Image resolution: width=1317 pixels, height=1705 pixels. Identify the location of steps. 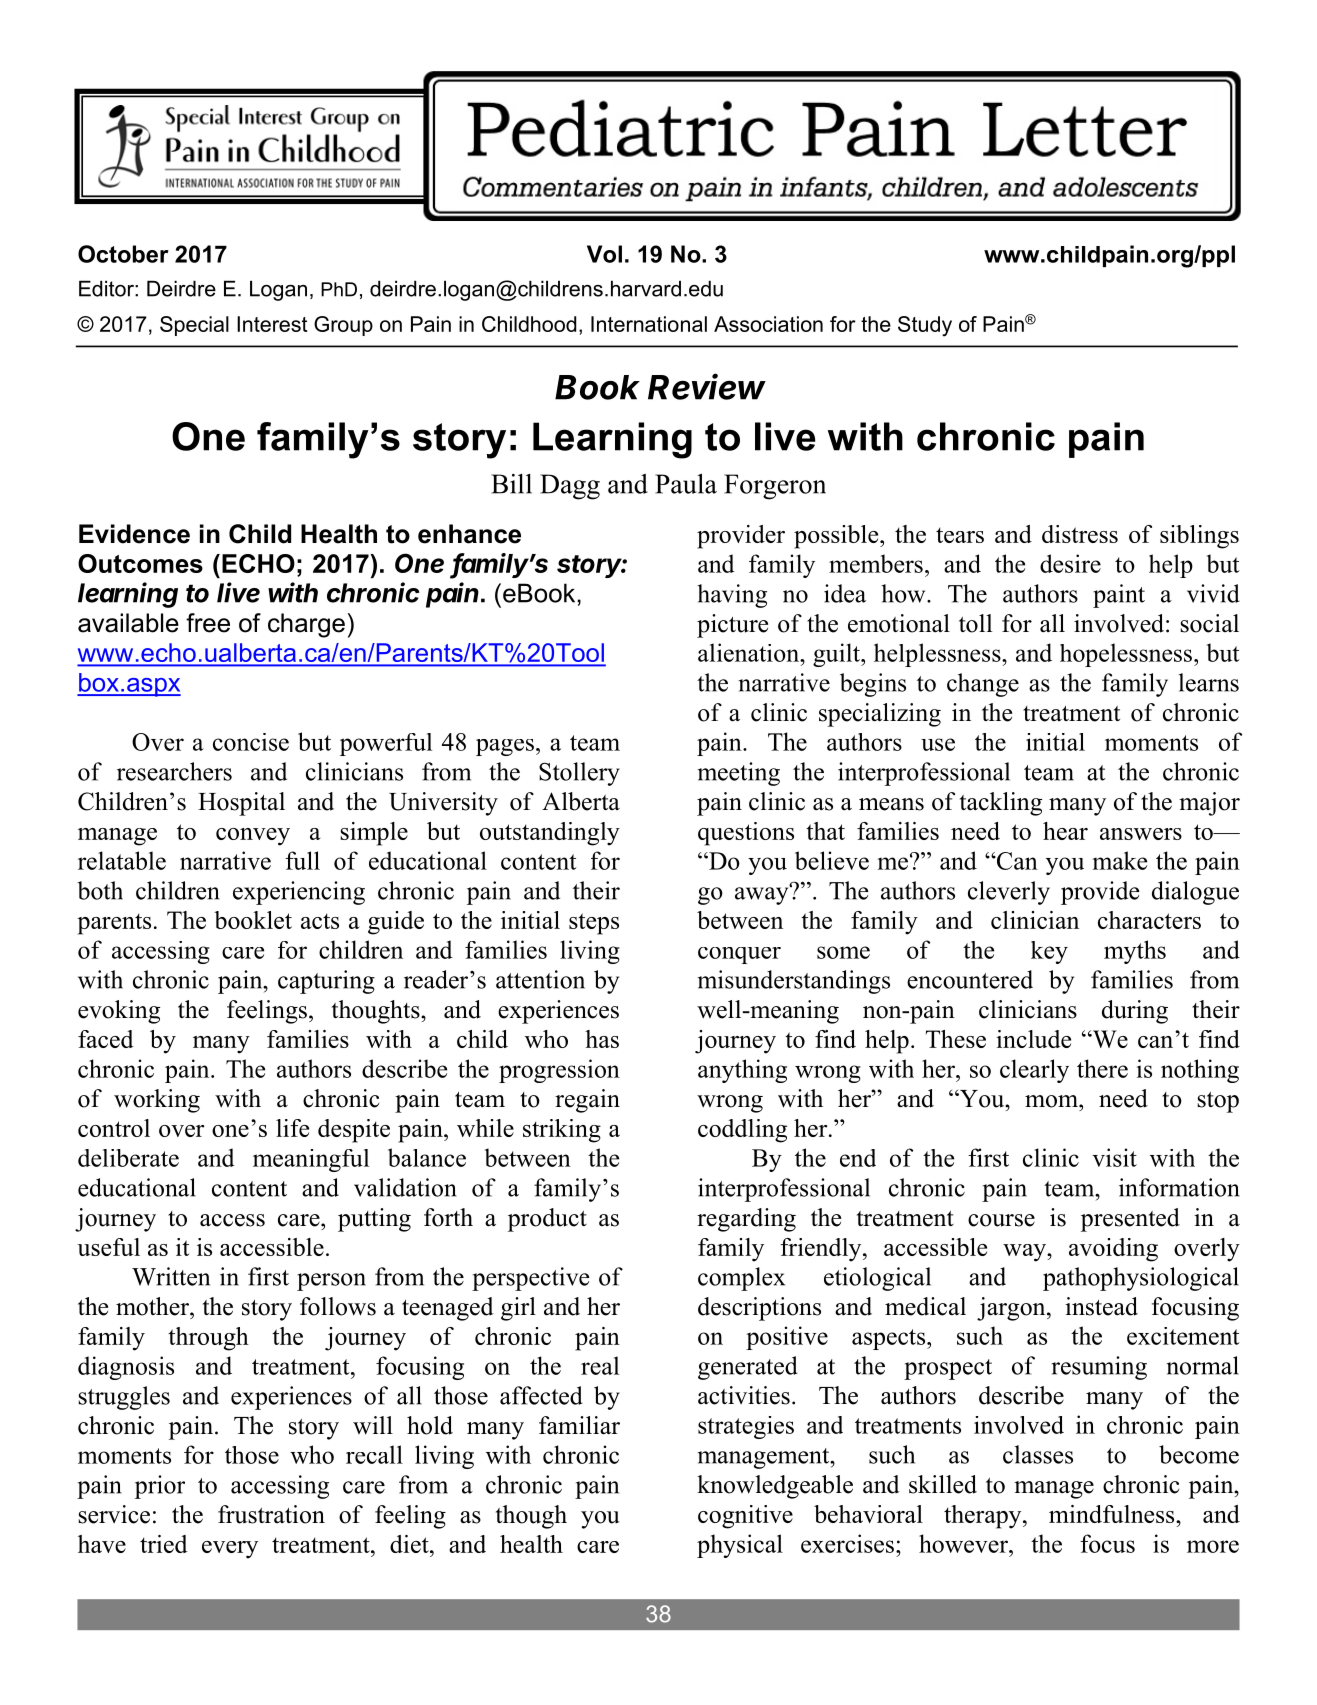
(594, 924).
